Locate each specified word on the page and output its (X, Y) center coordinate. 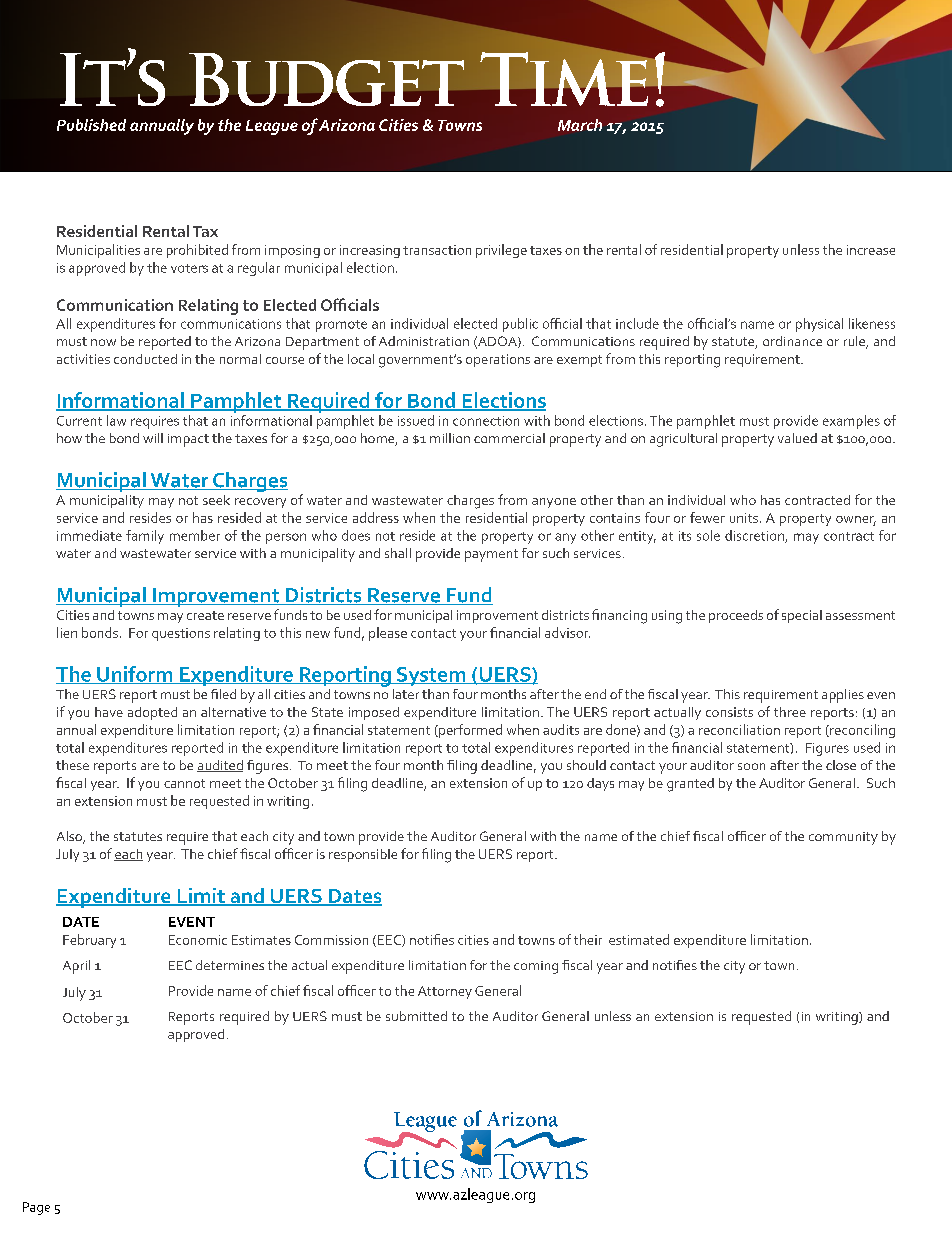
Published (91, 125)
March (580, 125)
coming (536, 967)
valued (797, 438)
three (790, 712)
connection (486, 421)
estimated (639, 939)
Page (36, 1208)
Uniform (135, 675)
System (431, 676)
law (116, 420)
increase (871, 250)
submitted (416, 1016)
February (89, 941)
